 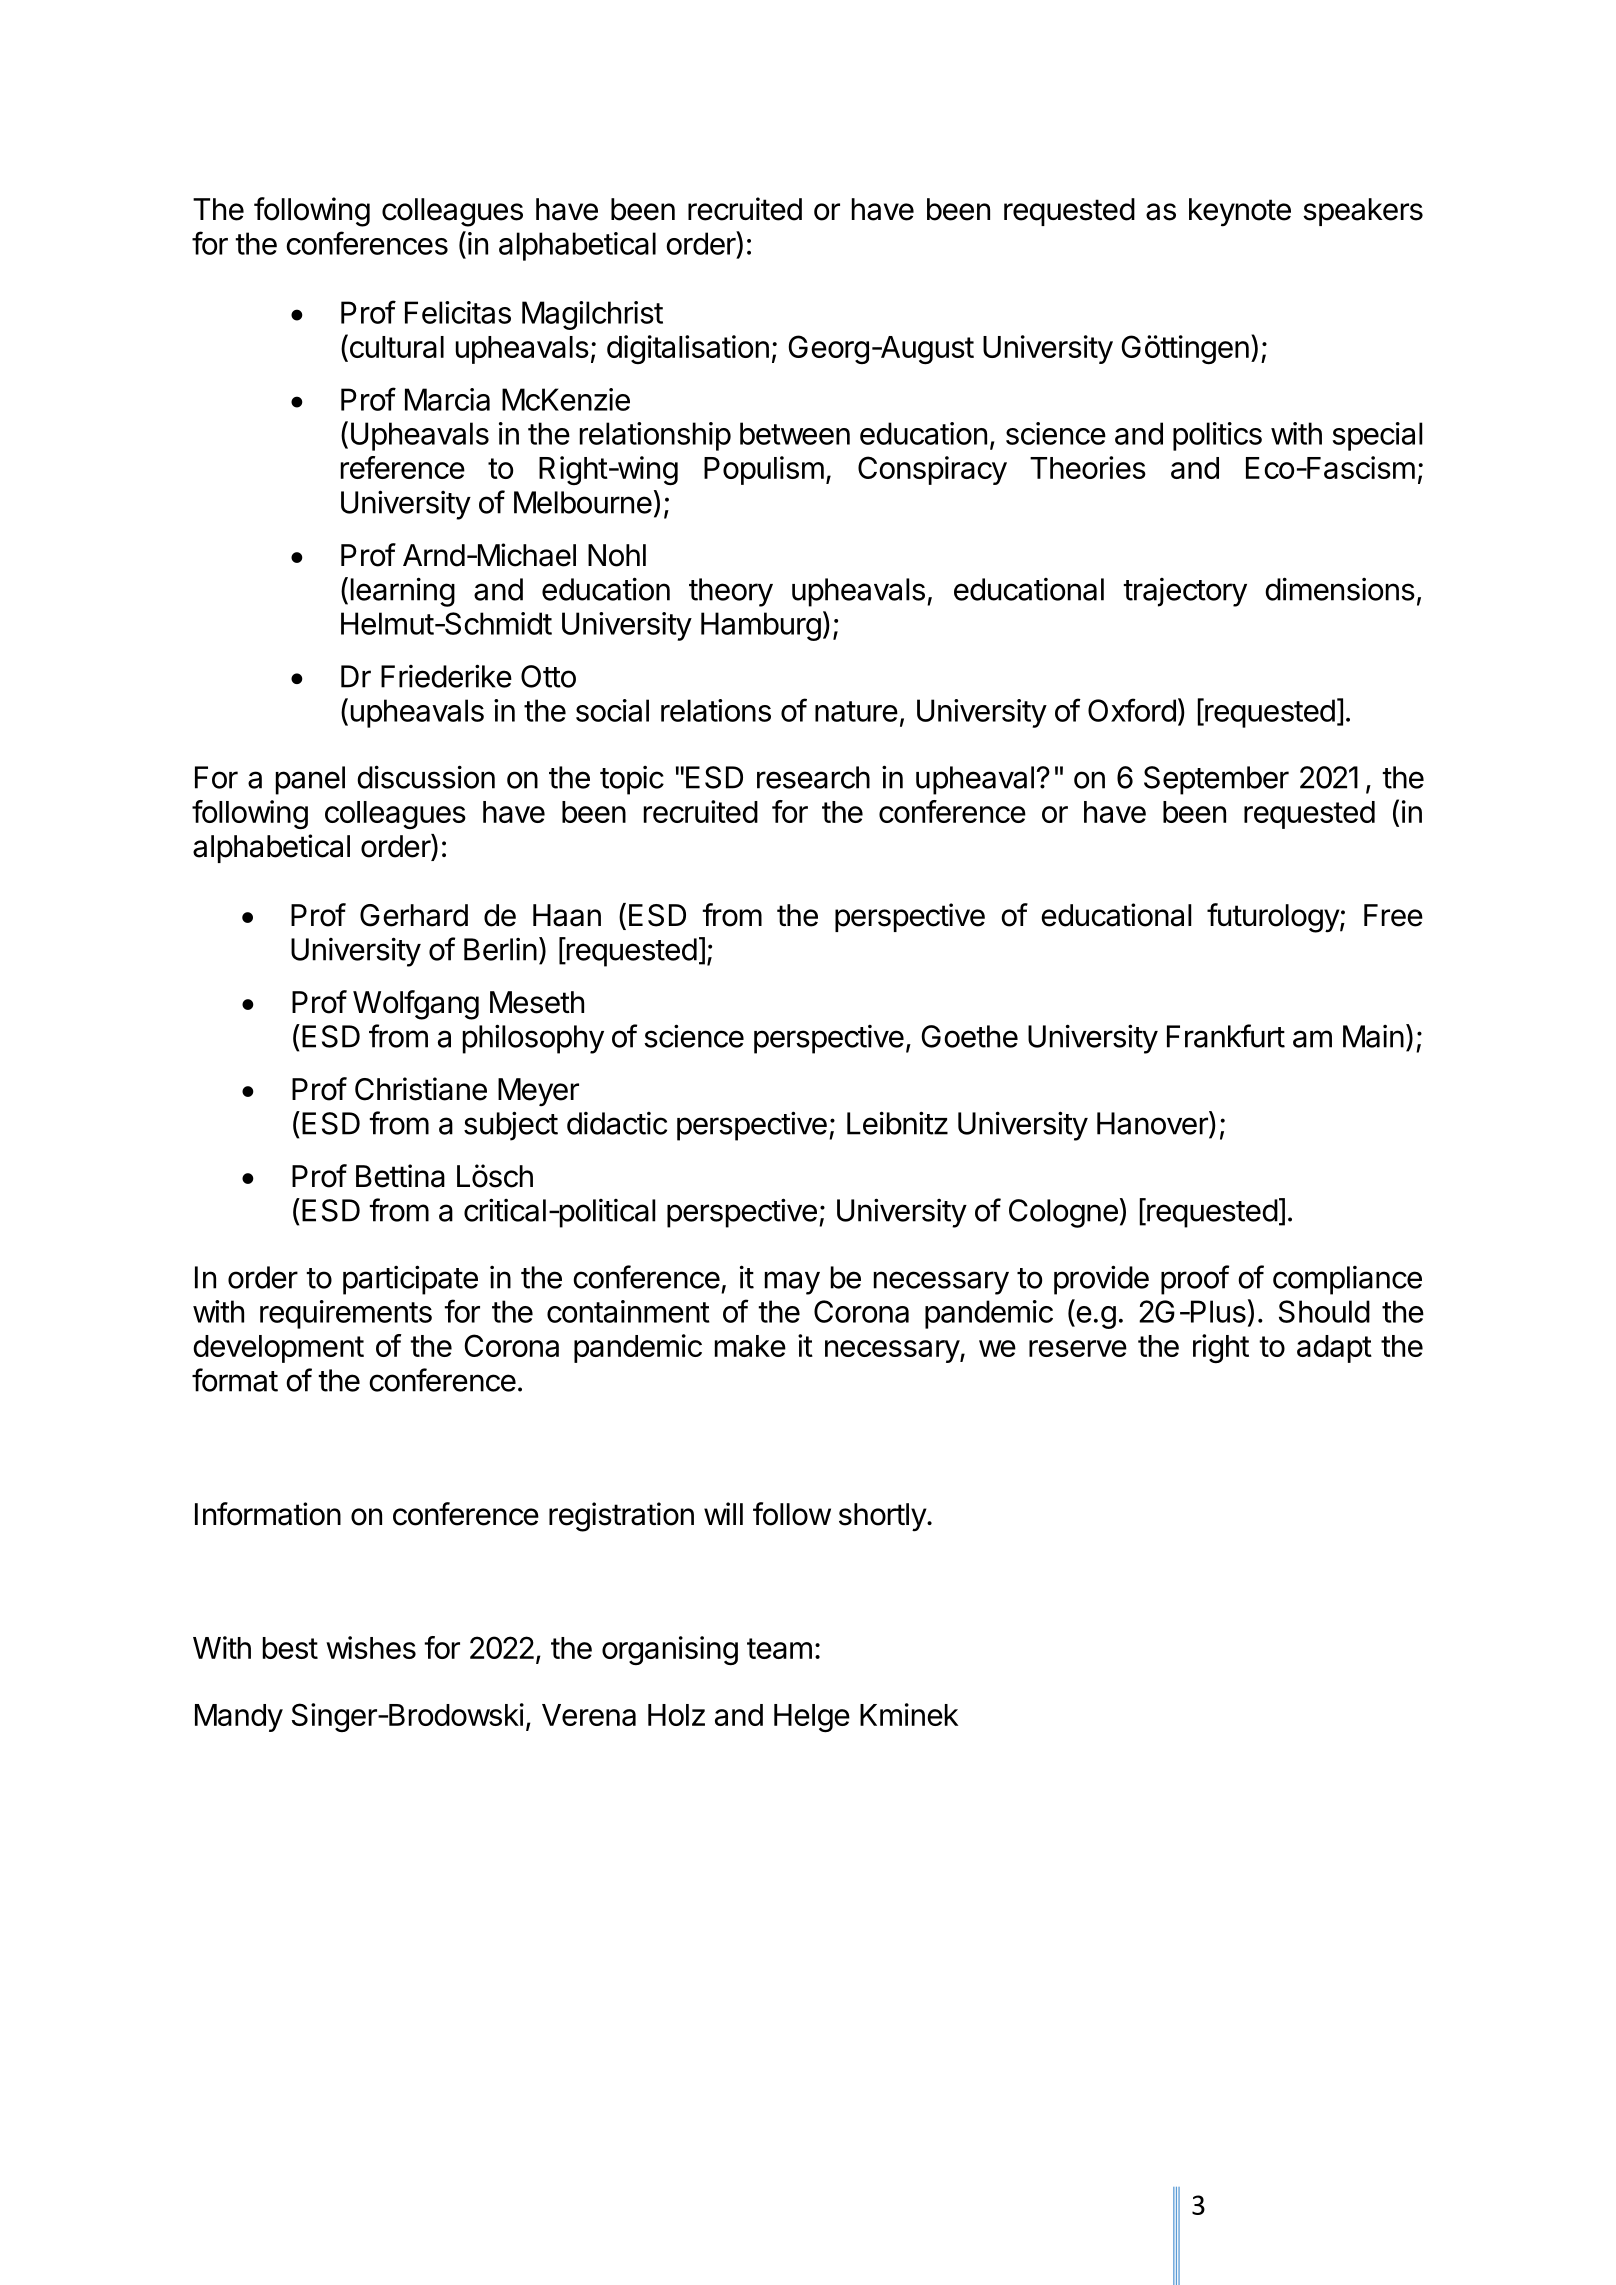 I want to click on Bettina, so click(x=400, y=1176).
